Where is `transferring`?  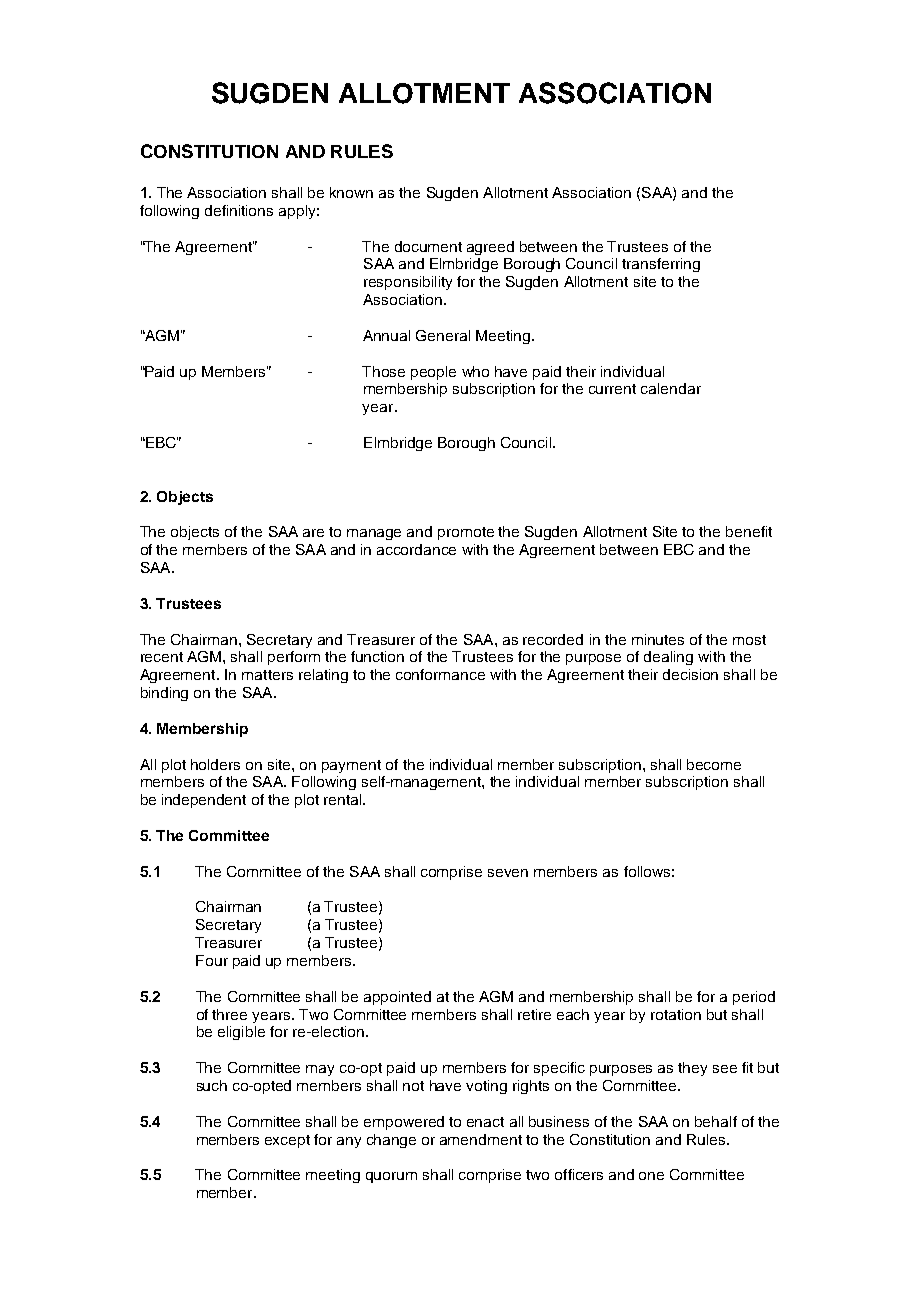 transferring is located at coordinates (661, 265).
